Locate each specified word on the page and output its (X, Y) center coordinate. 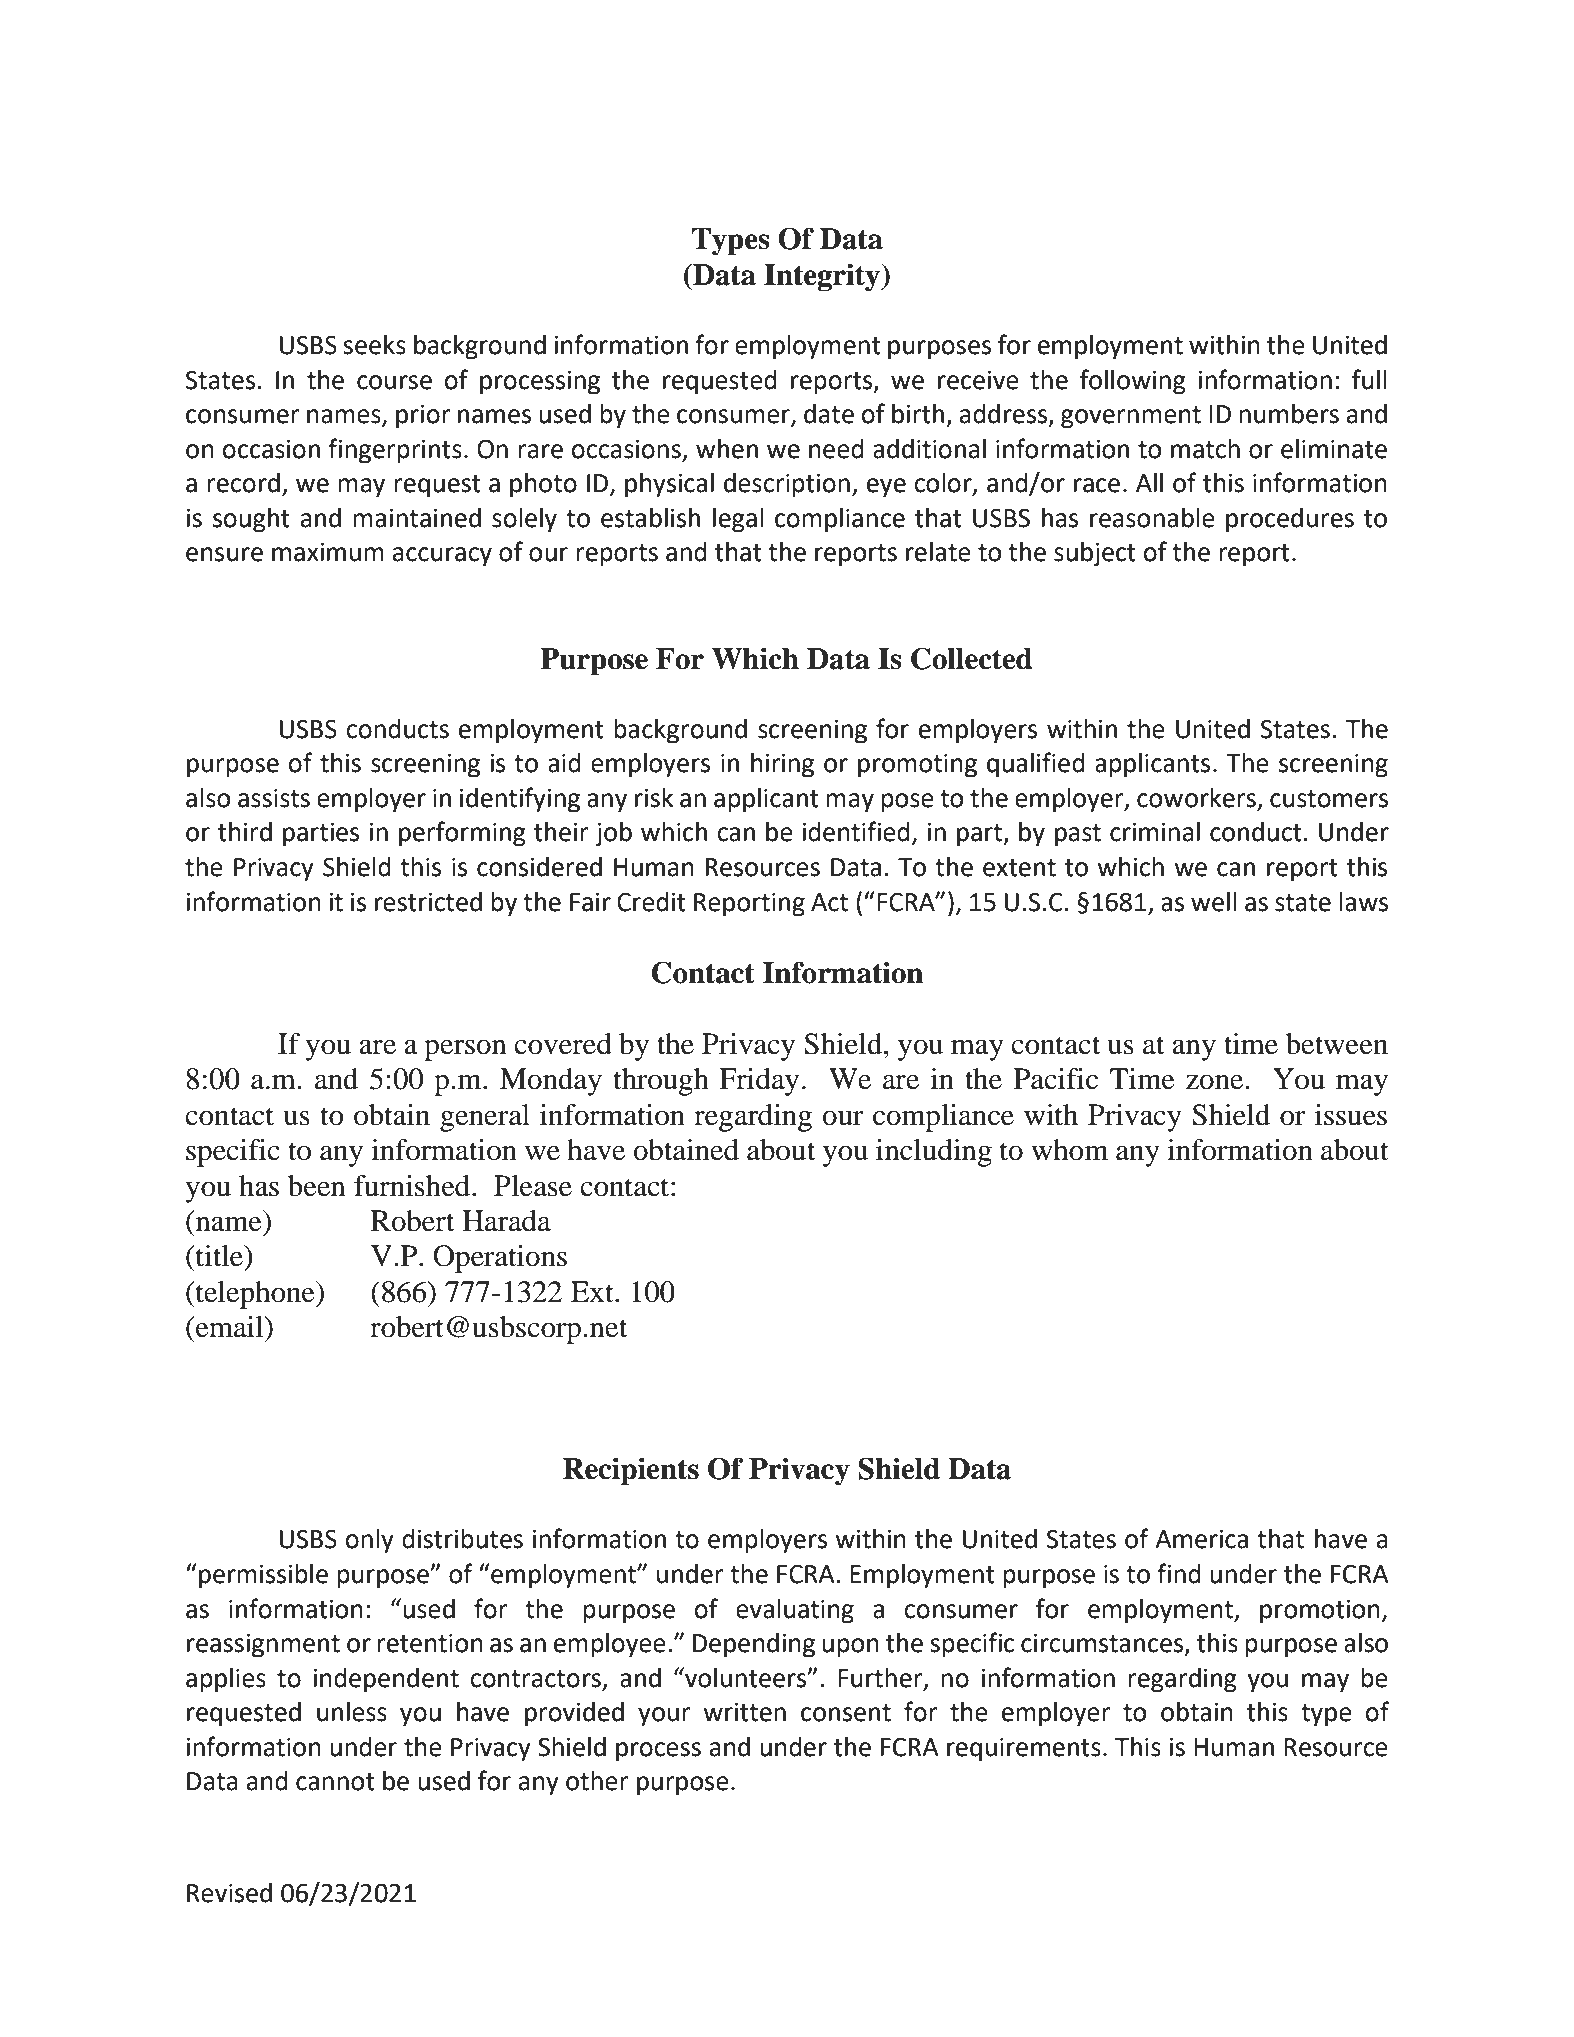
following (1133, 382)
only (369, 1541)
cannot (335, 1782)
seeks (374, 345)
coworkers (1197, 799)
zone (1216, 1082)
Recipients (631, 1471)
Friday (759, 1082)
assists (274, 798)
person (465, 1050)
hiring (782, 765)
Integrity (823, 277)
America (1201, 1539)
